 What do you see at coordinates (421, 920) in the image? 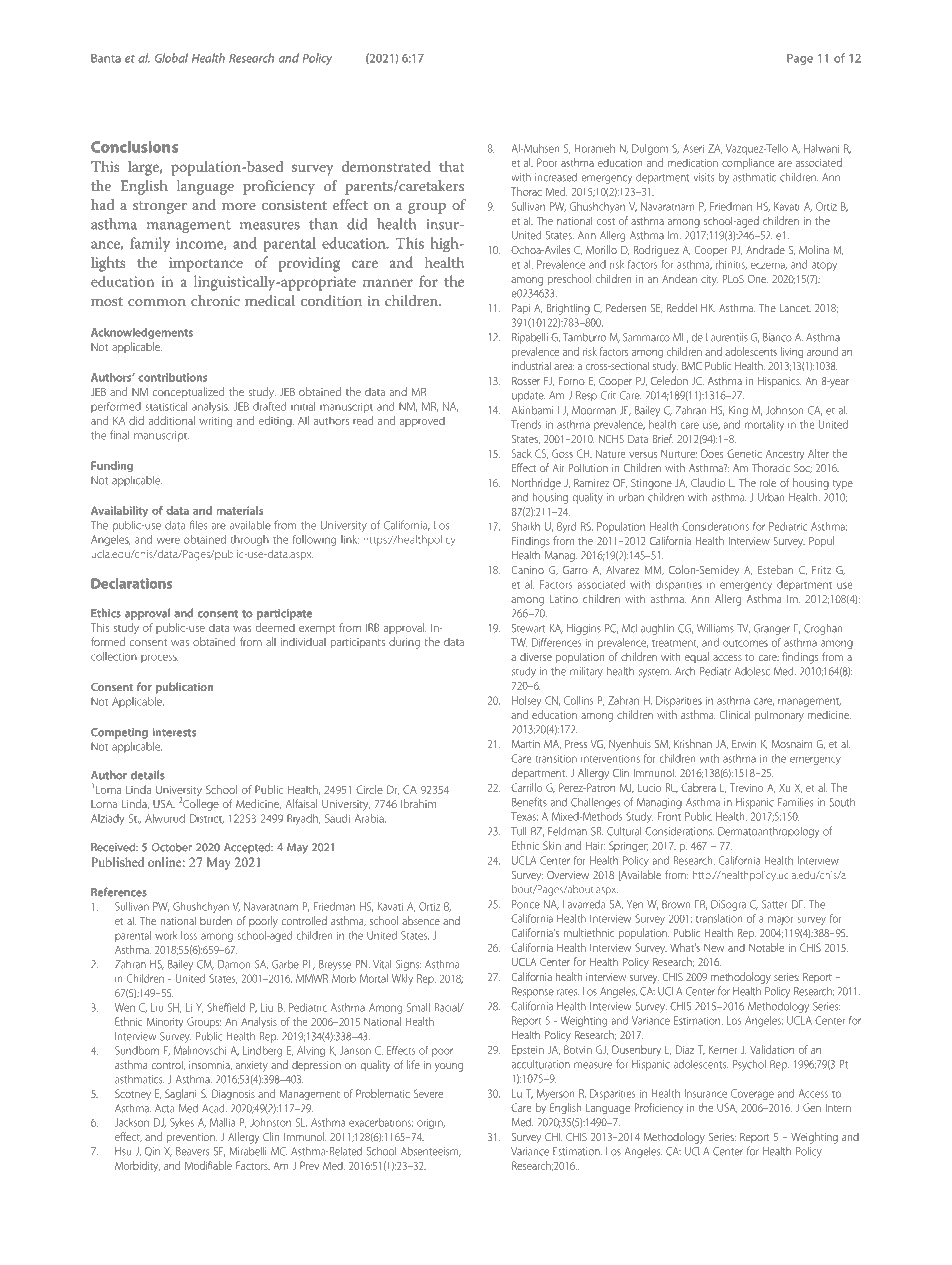
I see `absence` at bounding box center [421, 920].
